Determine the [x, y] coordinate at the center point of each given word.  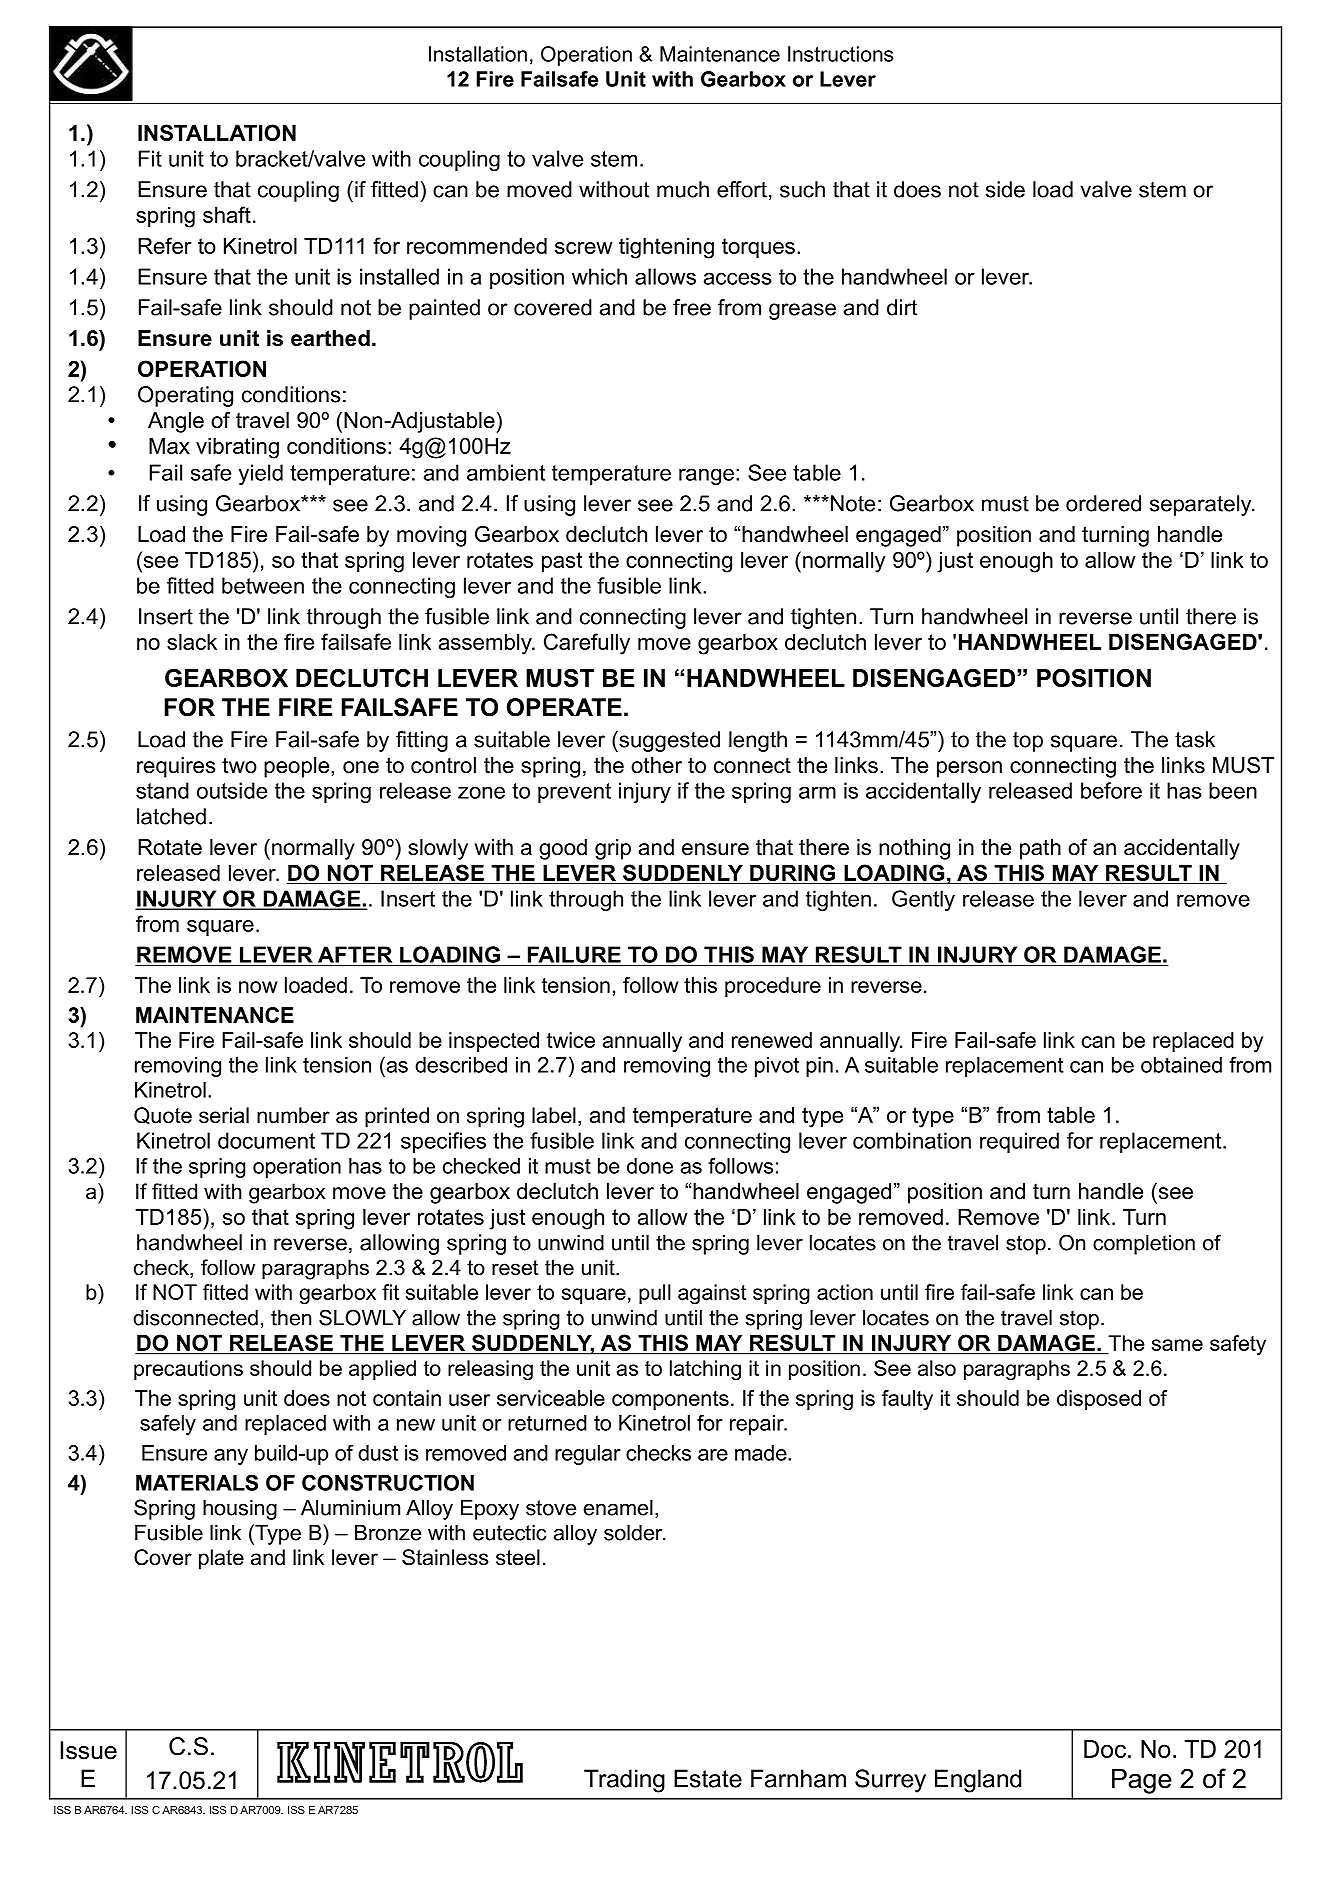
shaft [227, 214]
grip [613, 849]
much [683, 189]
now [258, 987]
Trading [624, 1781]
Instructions [841, 54]
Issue [88, 1750]
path [1040, 849]
